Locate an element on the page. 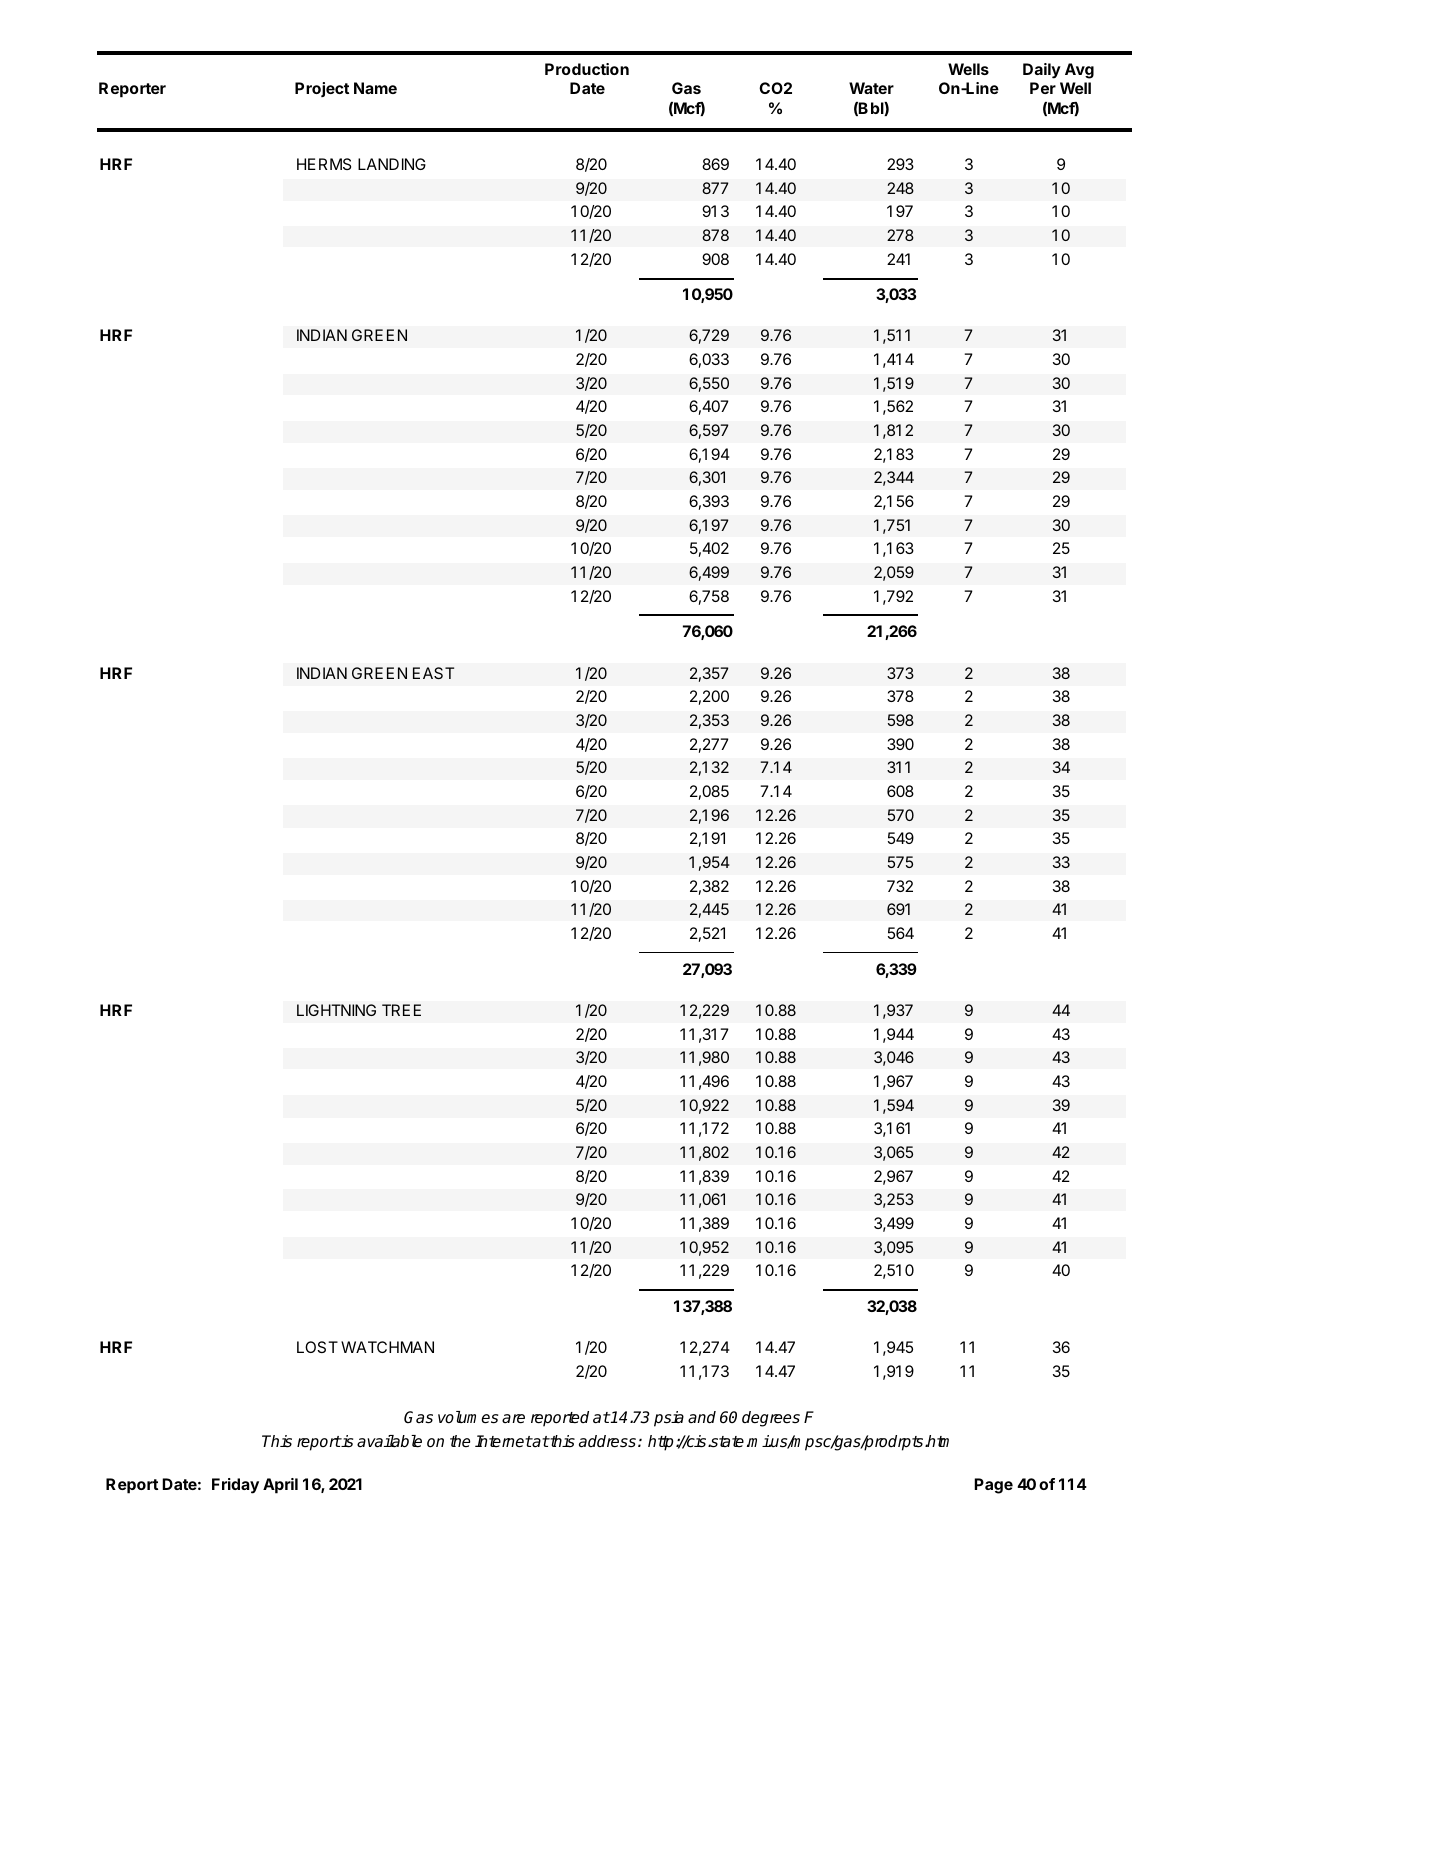  Per is located at coordinates (1043, 88).
